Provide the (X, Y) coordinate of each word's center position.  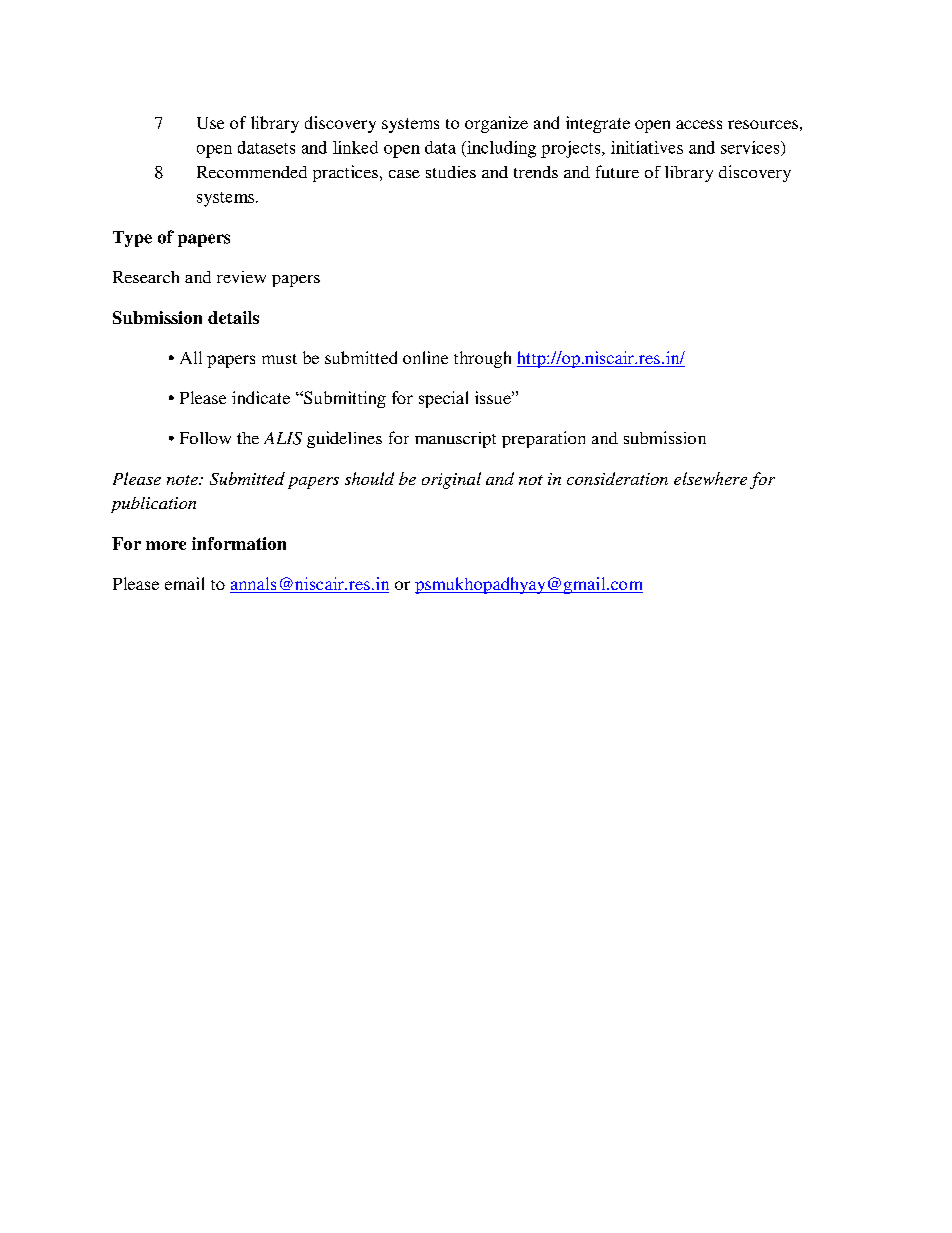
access (699, 124)
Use (210, 123)
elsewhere (710, 478)
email (184, 583)
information (239, 543)
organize (496, 124)
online (425, 357)
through (482, 359)
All (191, 357)
